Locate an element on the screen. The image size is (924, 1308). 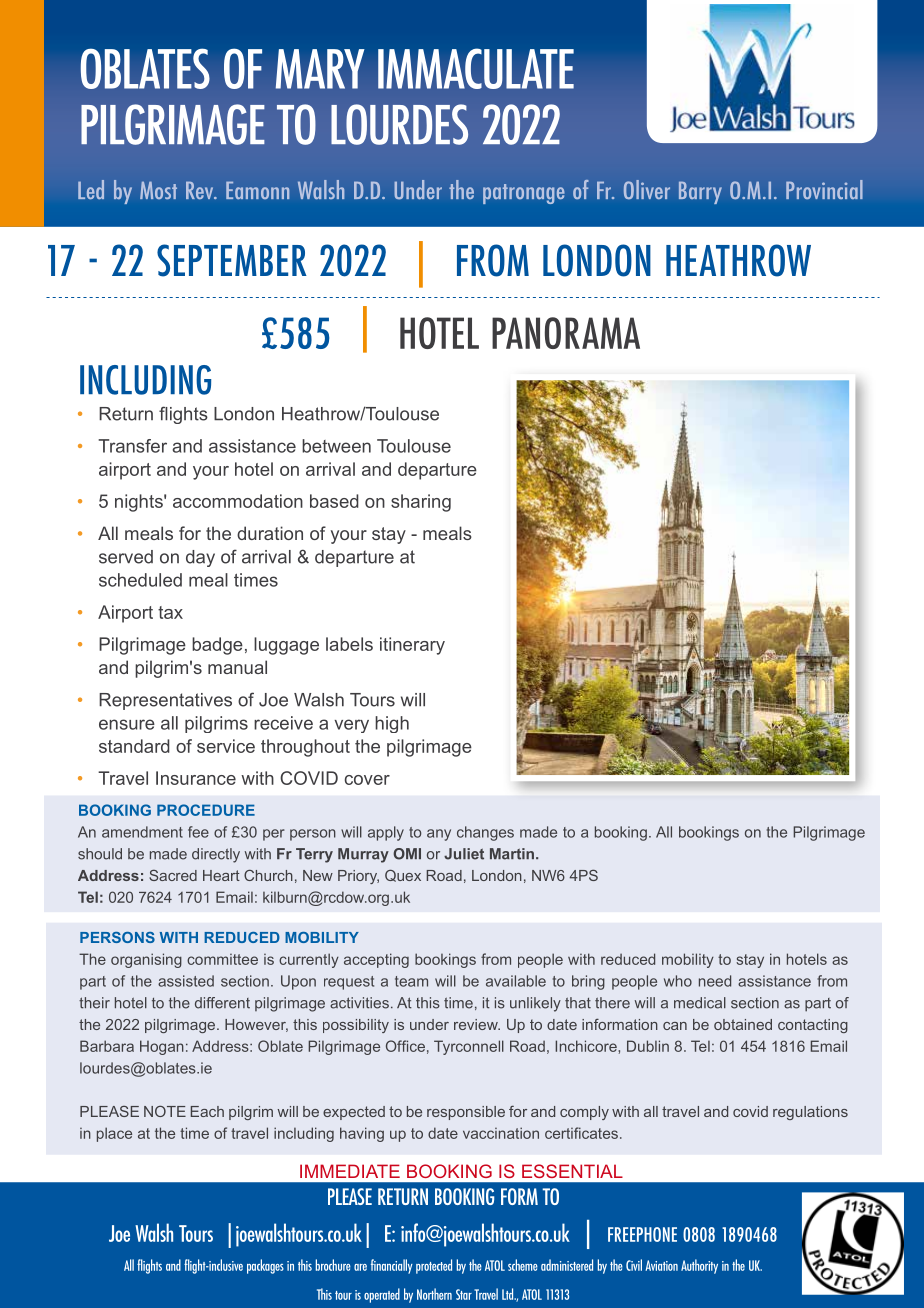
packages is located at coordinates (265, 1266).
